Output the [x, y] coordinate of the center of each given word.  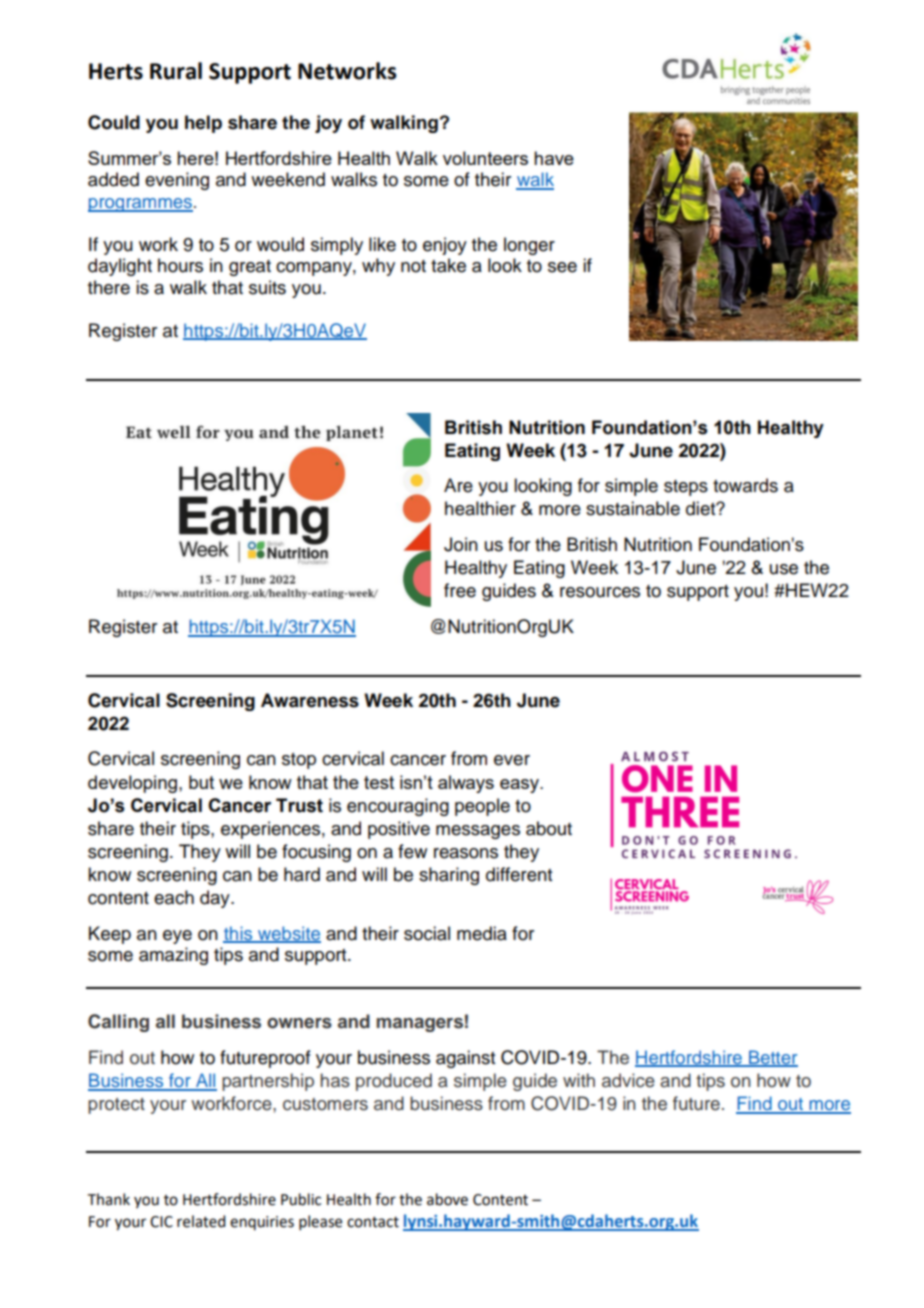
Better [772, 1058]
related [201, 1221]
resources [600, 592]
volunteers [485, 158]
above [447, 1199]
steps [686, 488]
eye [177, 937]
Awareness [310, 700]
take [448, 265]
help [203, 124]
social [427, 933]
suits [267, 287]
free [460, 590]
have [554, 158]
